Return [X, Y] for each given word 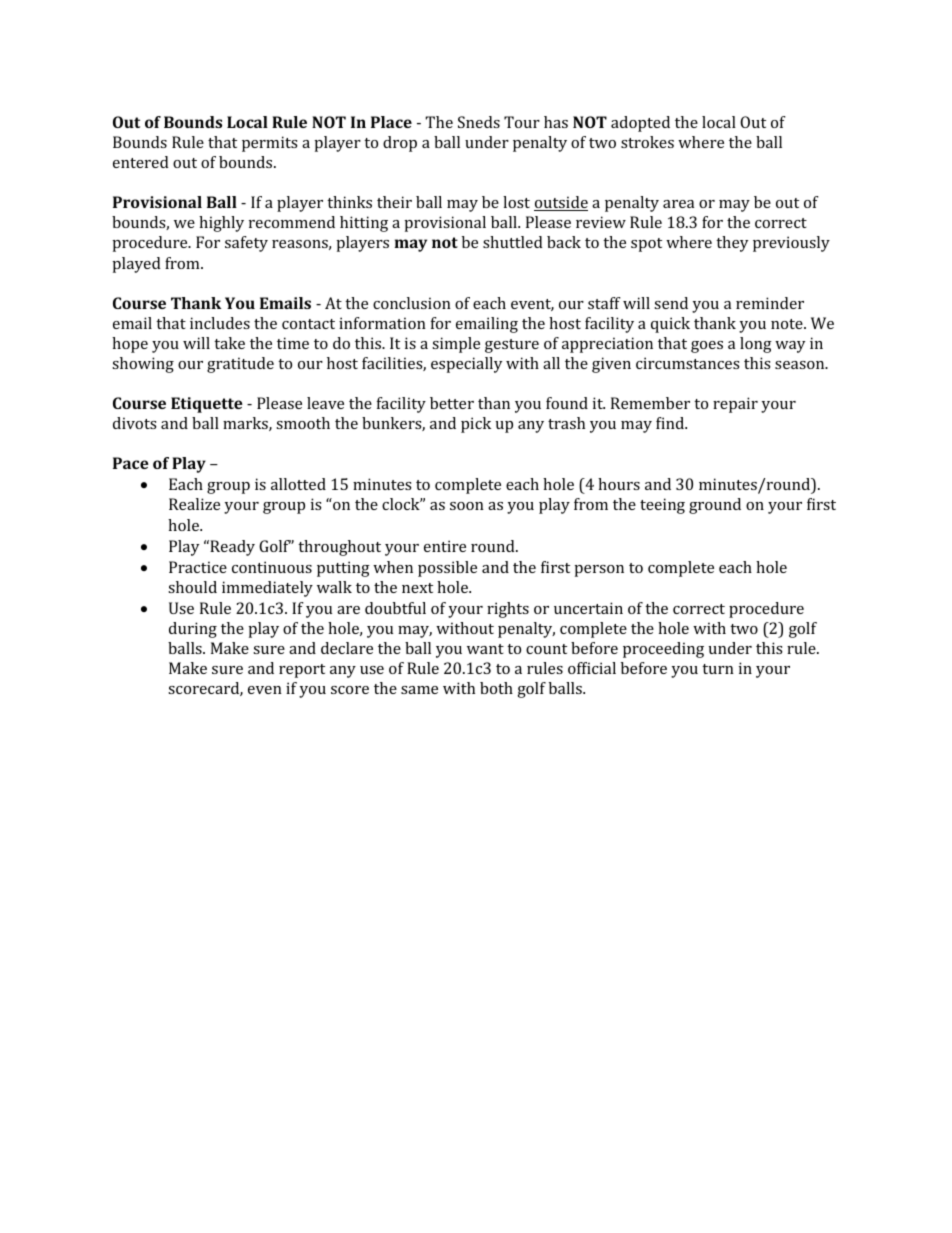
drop [400, 144]
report [302, 671]
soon [467, 506]
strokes [647, 142]
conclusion [412, 303]
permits [270, 144]
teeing [662, 506]
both [496, 688]
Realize [194, 504]
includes [220, 323]
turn [718, 669]
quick [670, 325]
